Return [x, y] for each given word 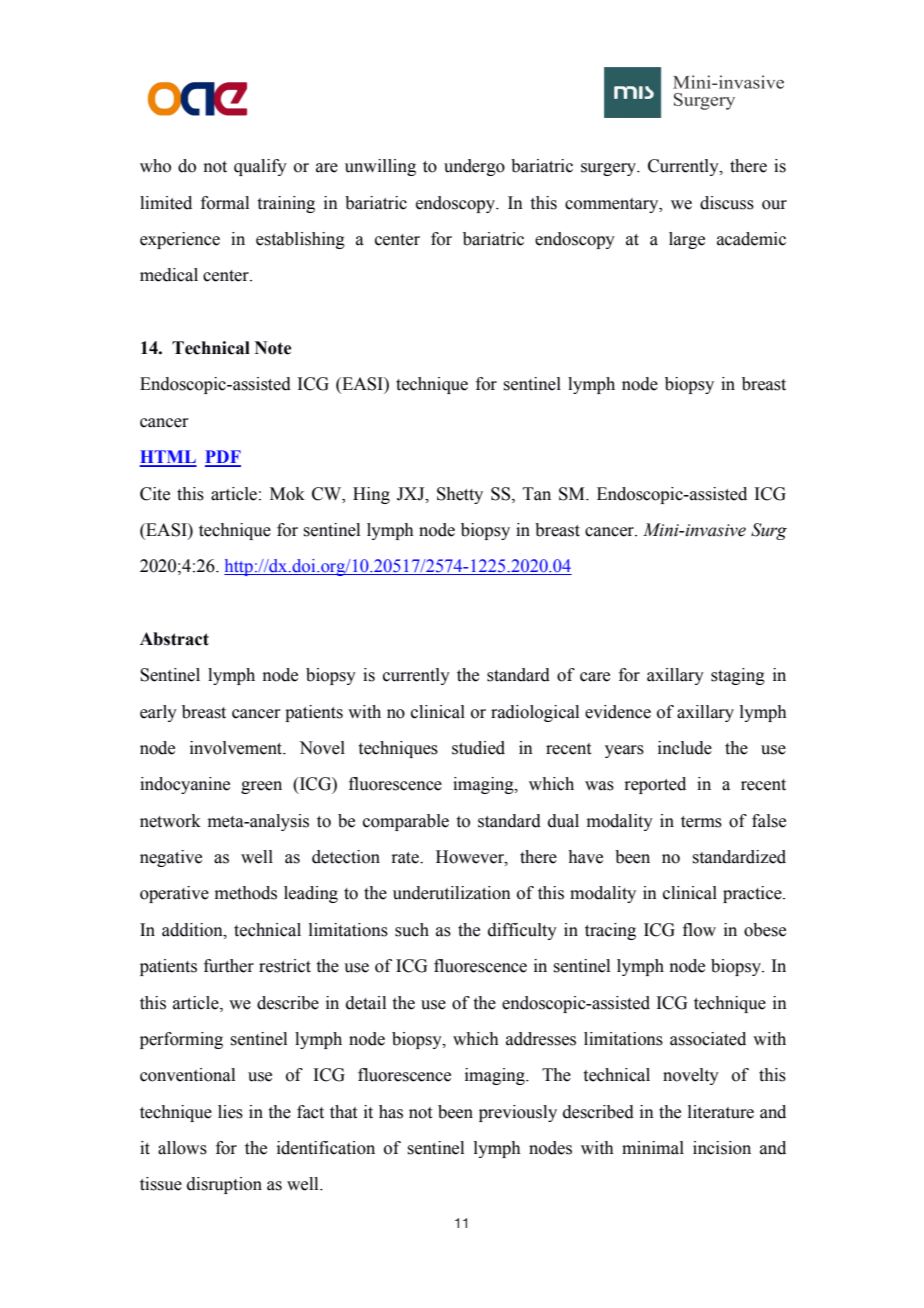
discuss [727, 203]
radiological [535, 713]
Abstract [174, 639]
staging [738, 676]
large [687, 240]
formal [225, 203]
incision [722, 1148]
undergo [474, 167]
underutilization [452, 893]
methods [246, 893]
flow [699, 930]
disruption [224, 1185]
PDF [223, 458]
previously [518, 1113]
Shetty [460, 495]
